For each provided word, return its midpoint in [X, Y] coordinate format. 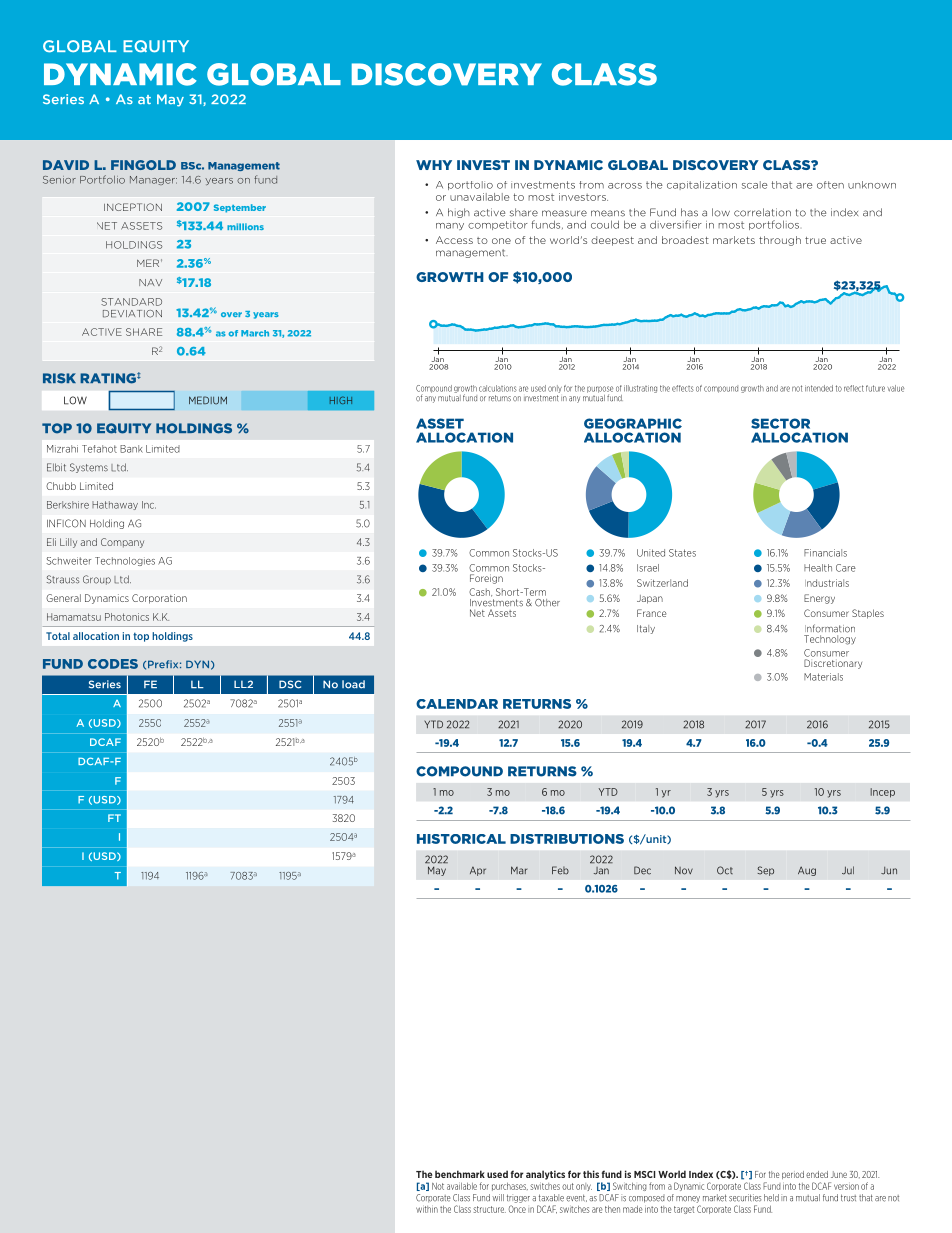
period [793, 1175]
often [830, 185]
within [427, 1209]
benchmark [460, 1174]
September [240, 208]
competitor [498, 225]
